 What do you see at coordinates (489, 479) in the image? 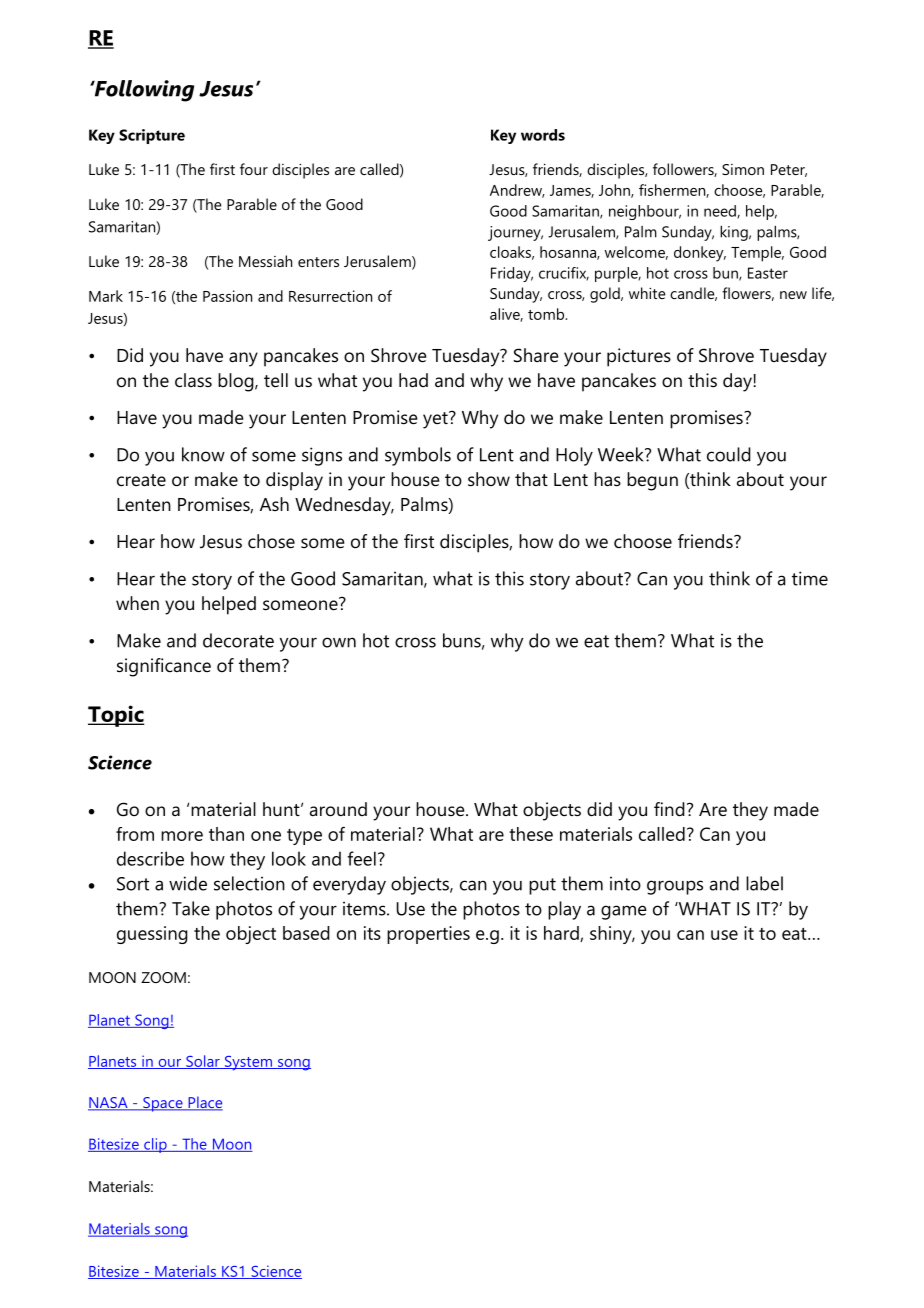
I see `show` at bounding box center [489, 479].
